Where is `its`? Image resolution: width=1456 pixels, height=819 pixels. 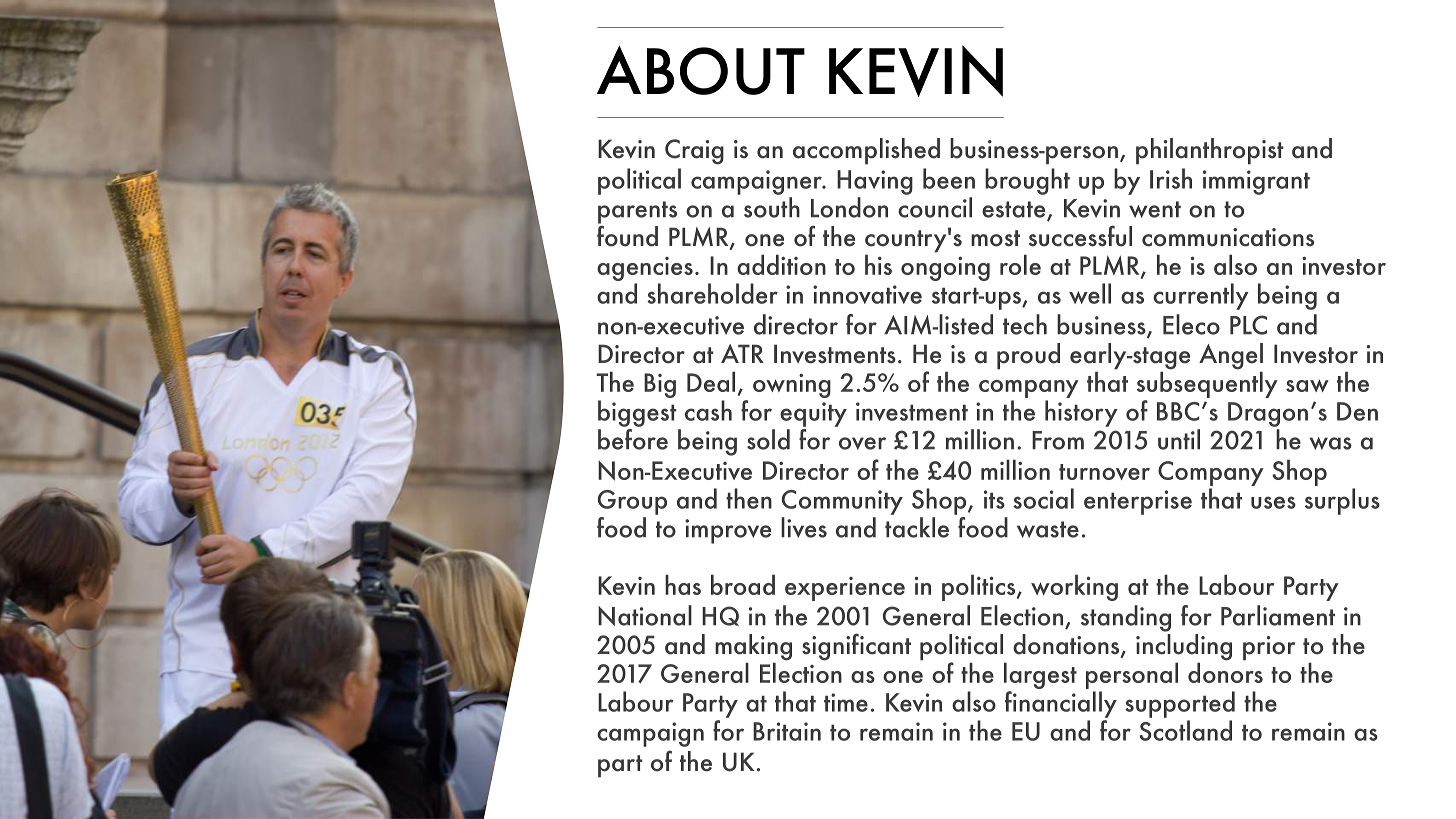 its is located at coordinates (994, 499).
